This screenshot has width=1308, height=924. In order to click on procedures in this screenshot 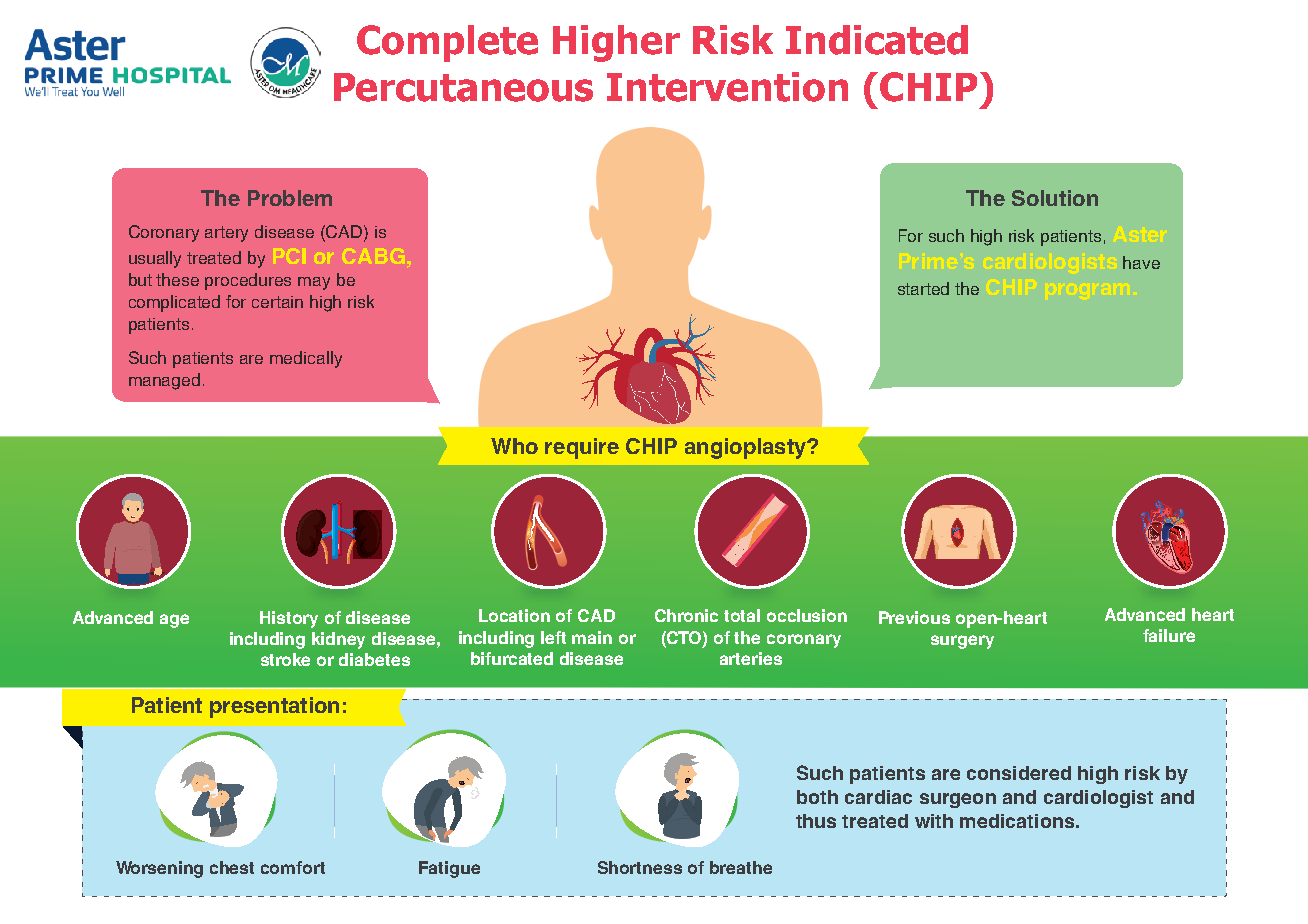, I will do `click(248, 281)`.
